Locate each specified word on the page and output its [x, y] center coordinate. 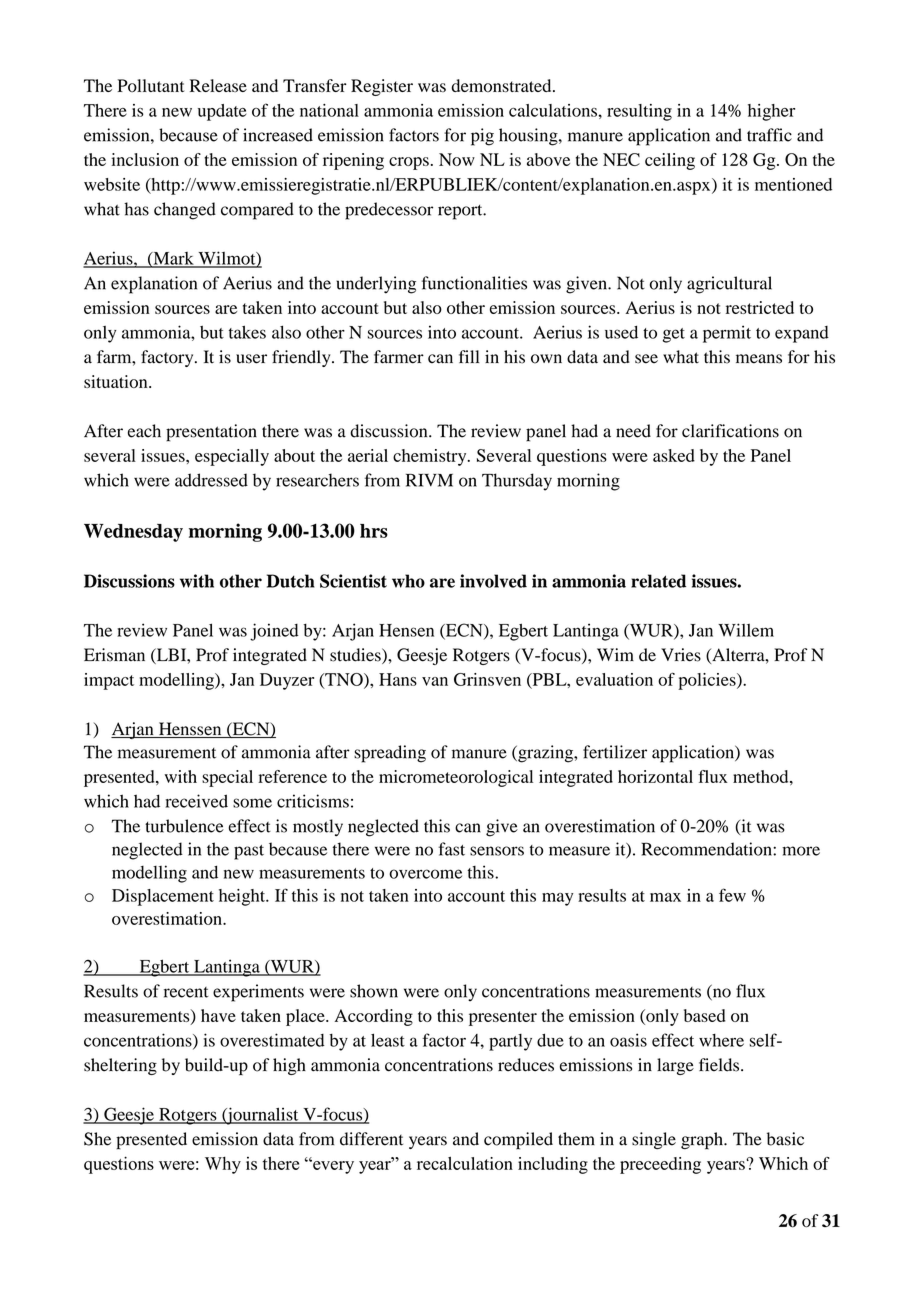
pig [482, 137]
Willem [746, 630]
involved [493, 581]
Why [223, 1165]
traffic [769, 135]
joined [274, 632]
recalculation [465, 1163]
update [222, 112]
